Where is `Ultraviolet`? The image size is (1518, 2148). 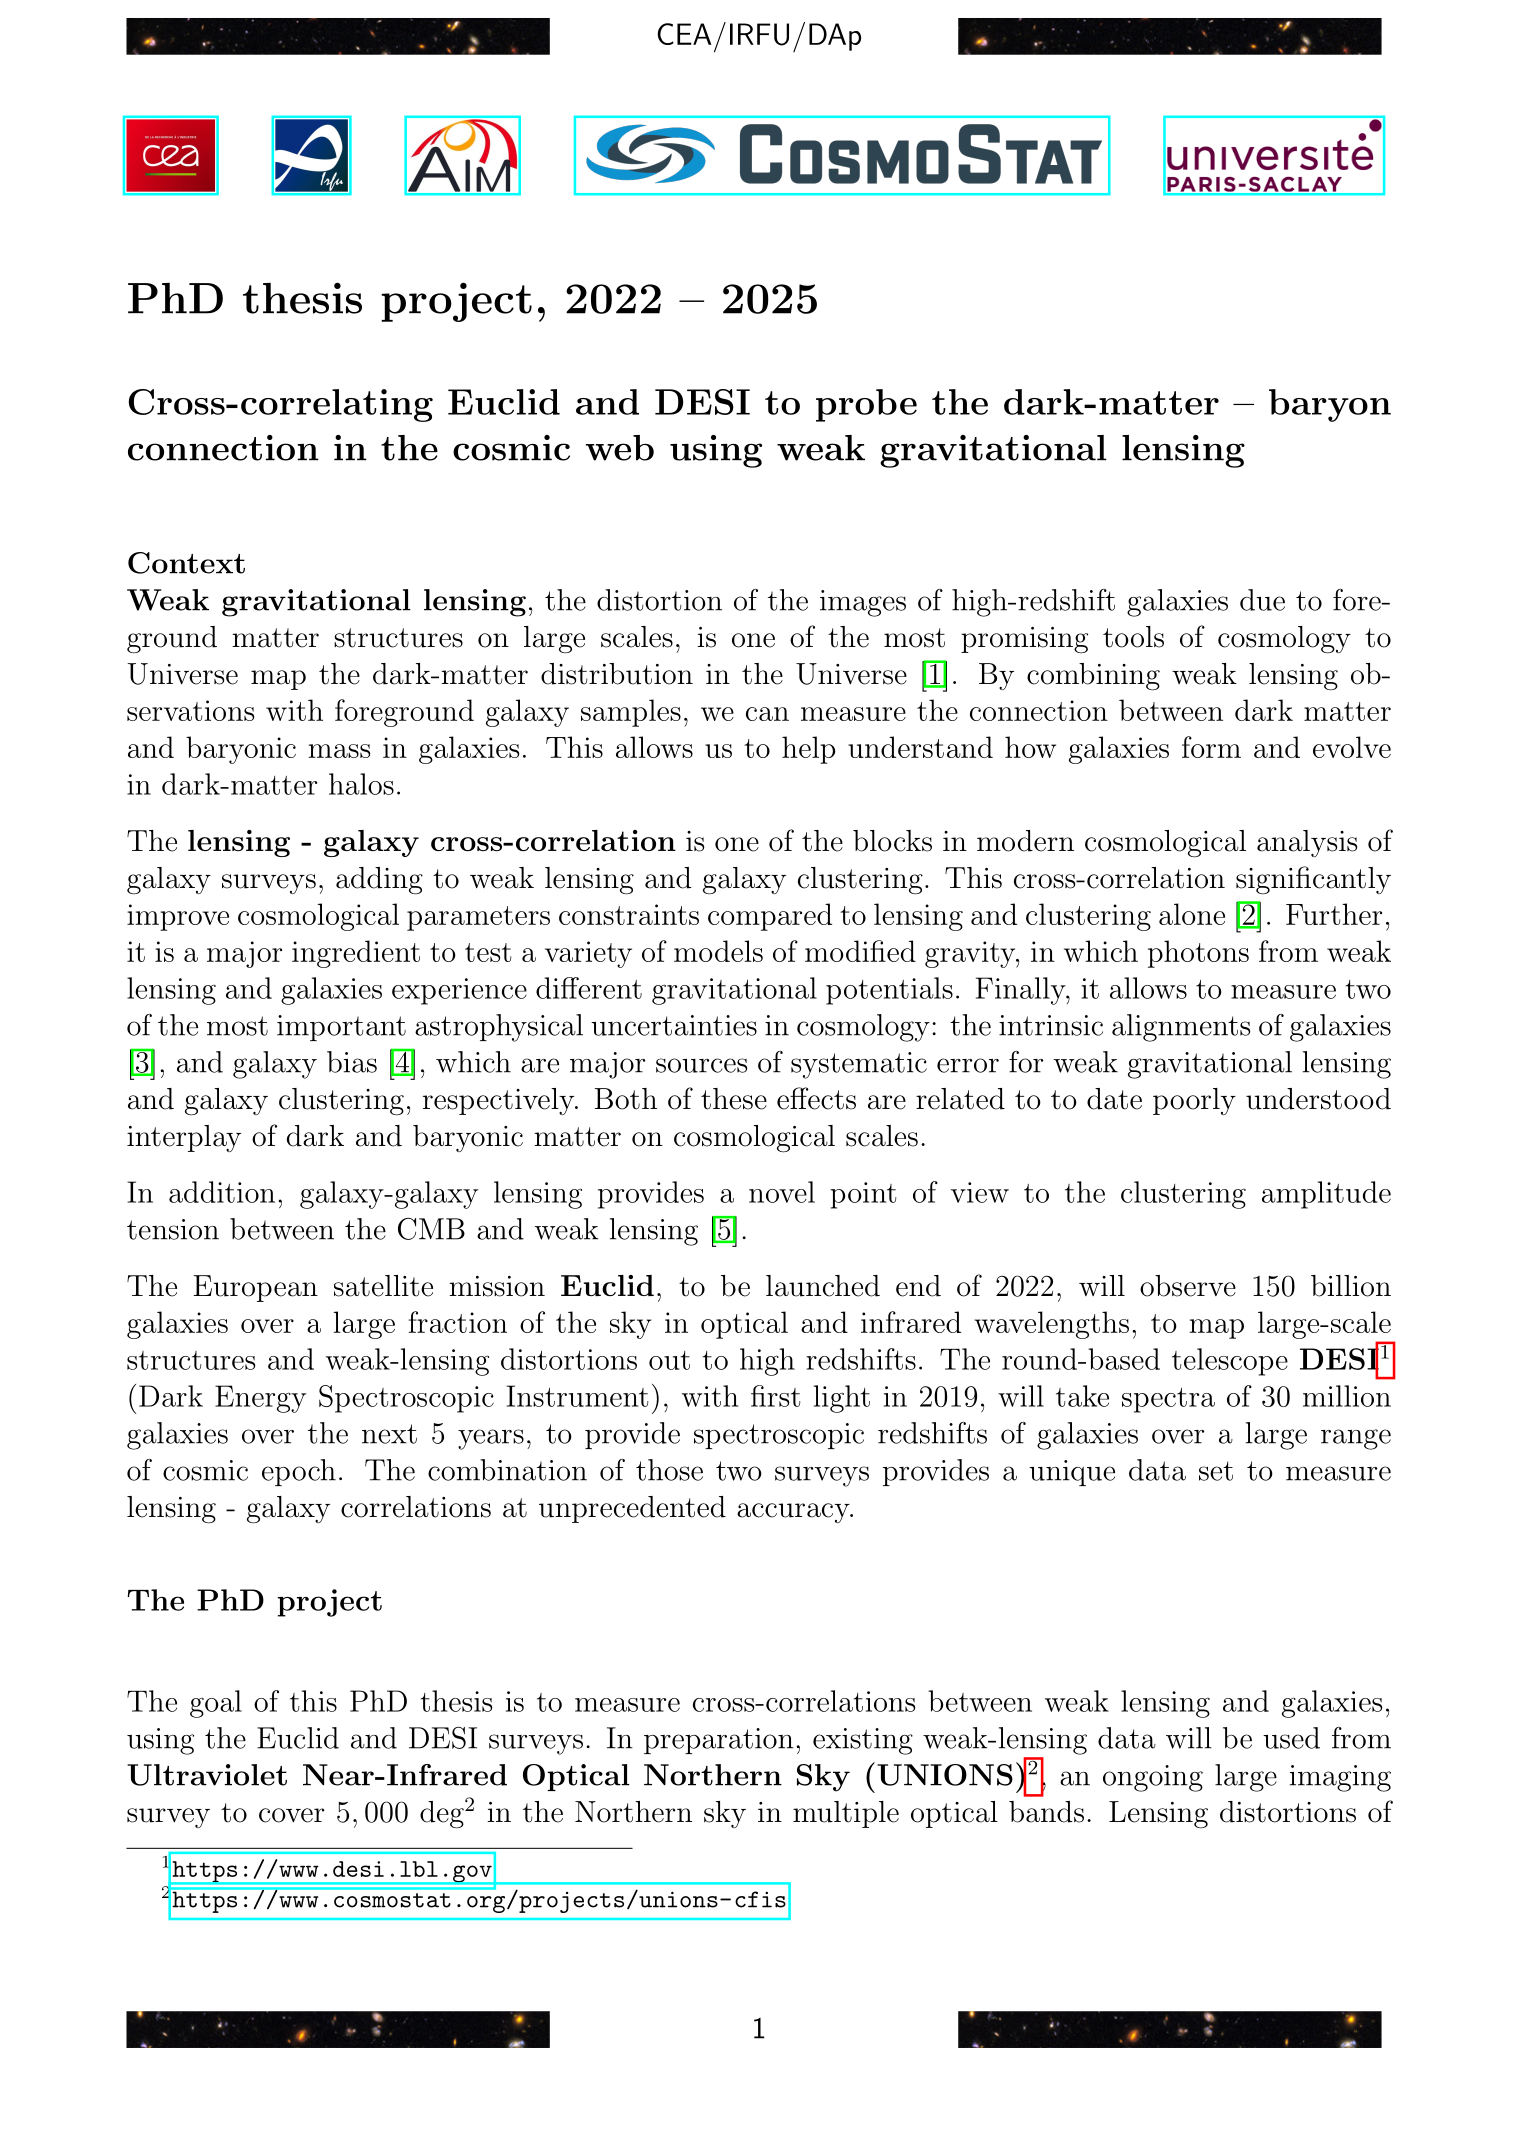
Ultraviolet is located at coordinates (207, 1775).
